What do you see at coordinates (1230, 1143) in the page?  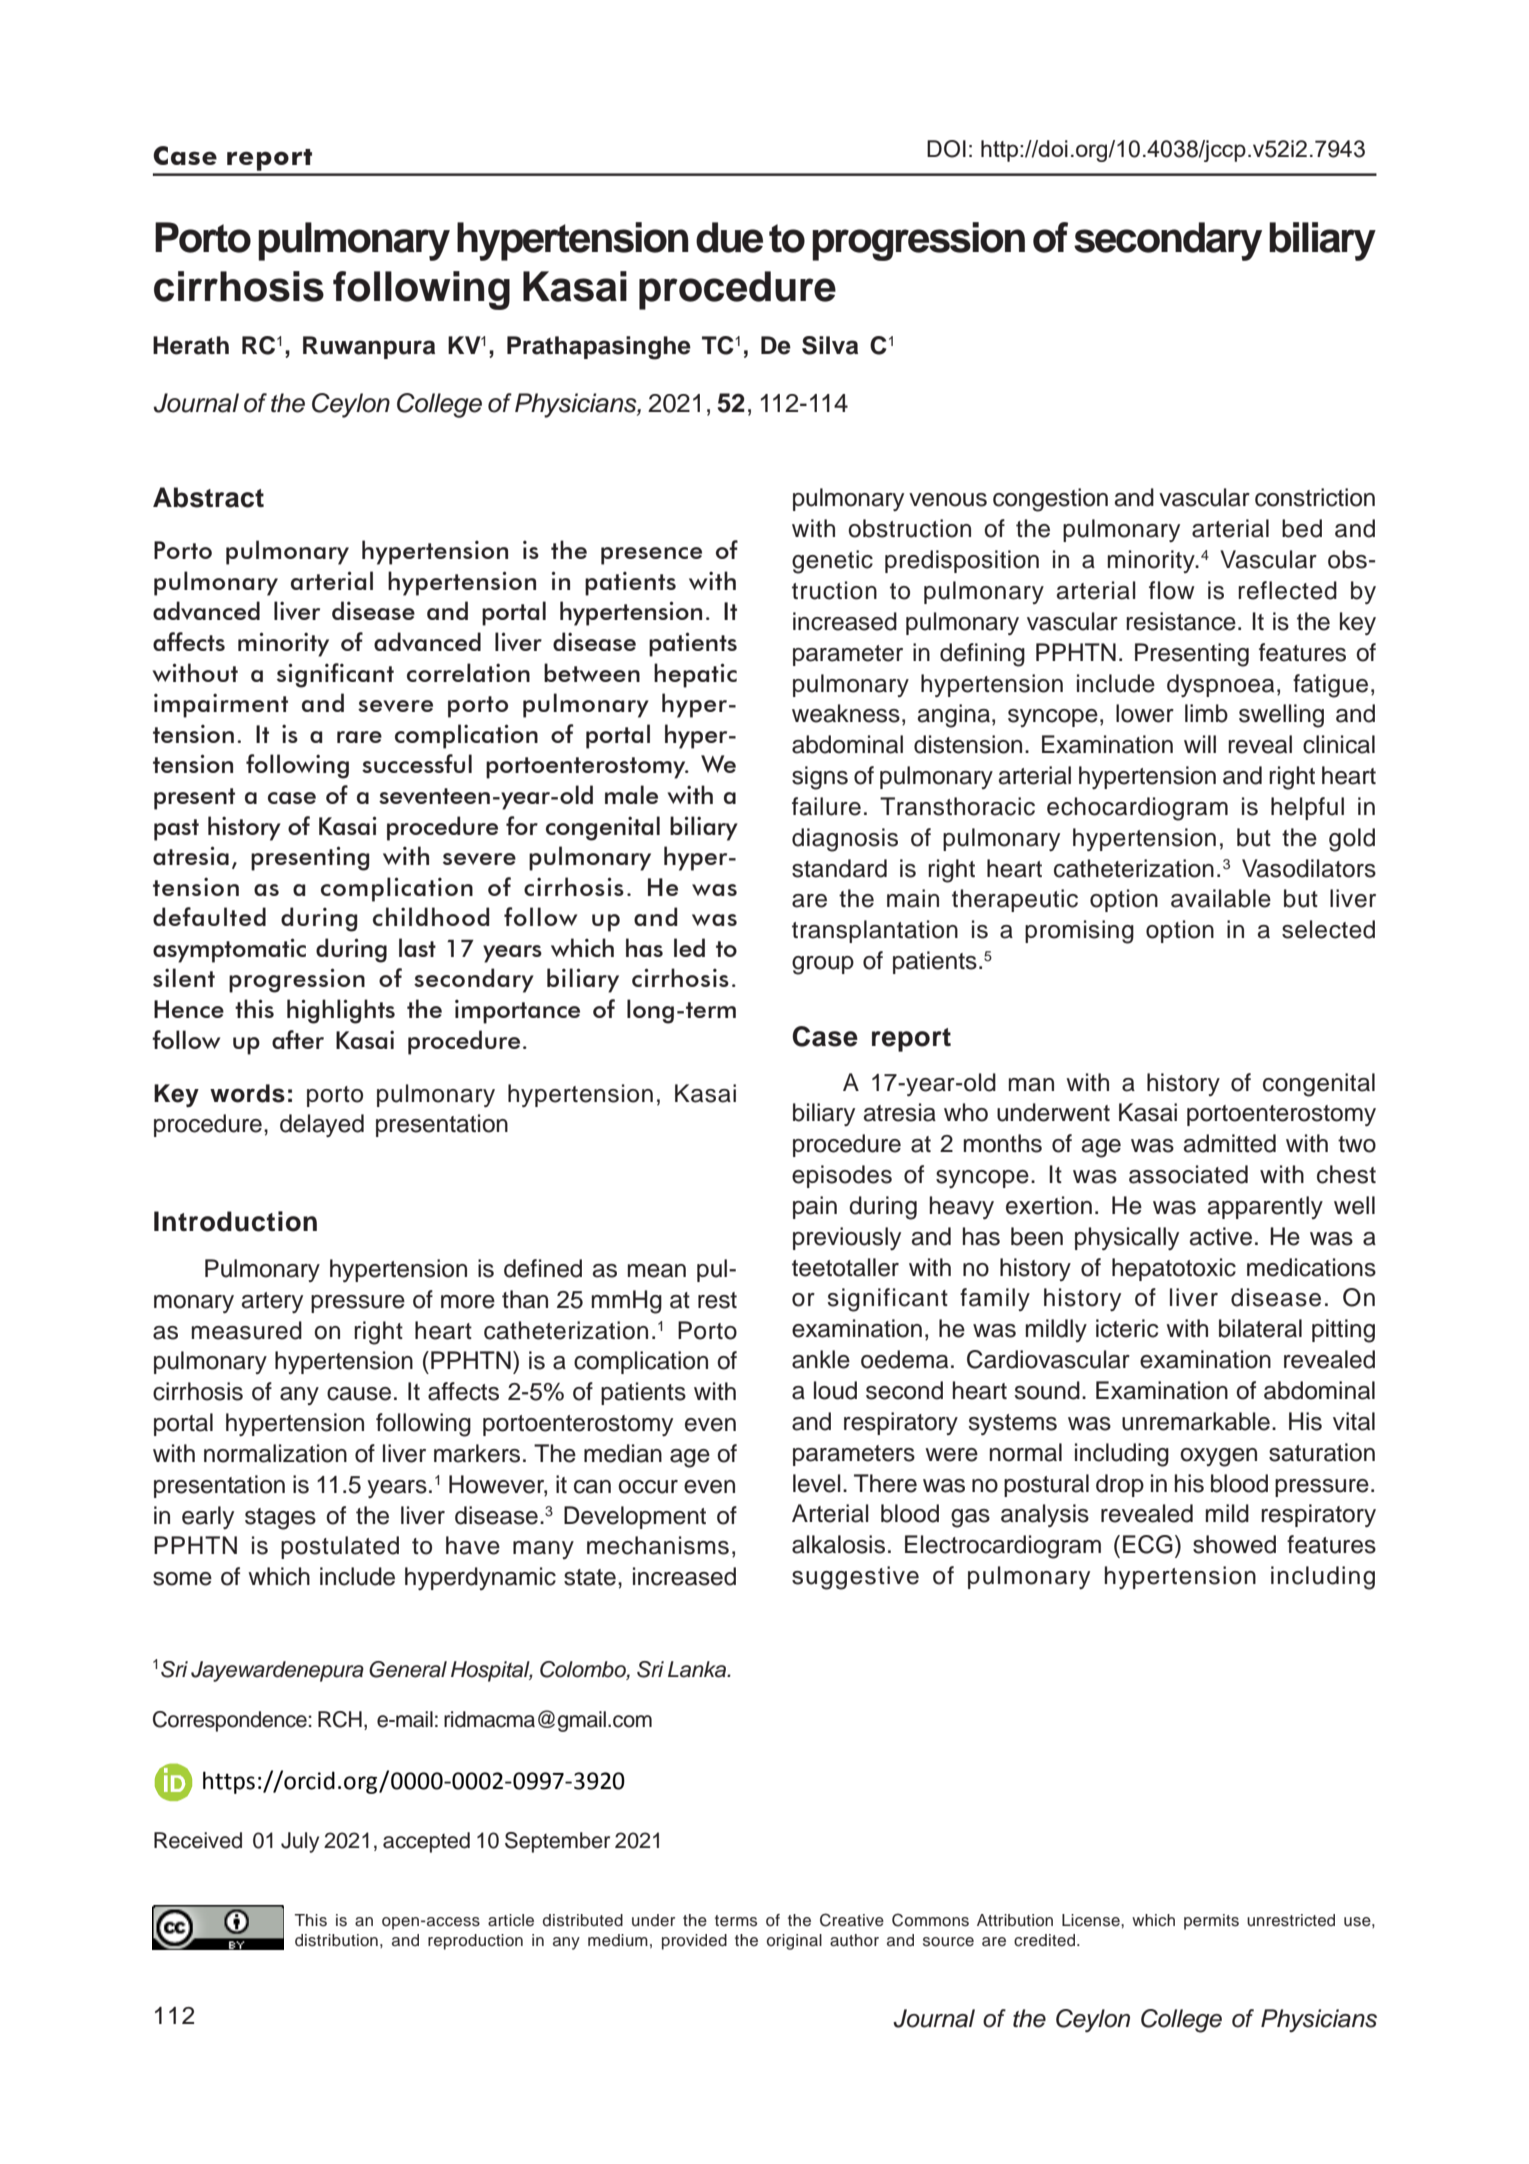 I see `admitted` at bounding box center [1230, 1143].
